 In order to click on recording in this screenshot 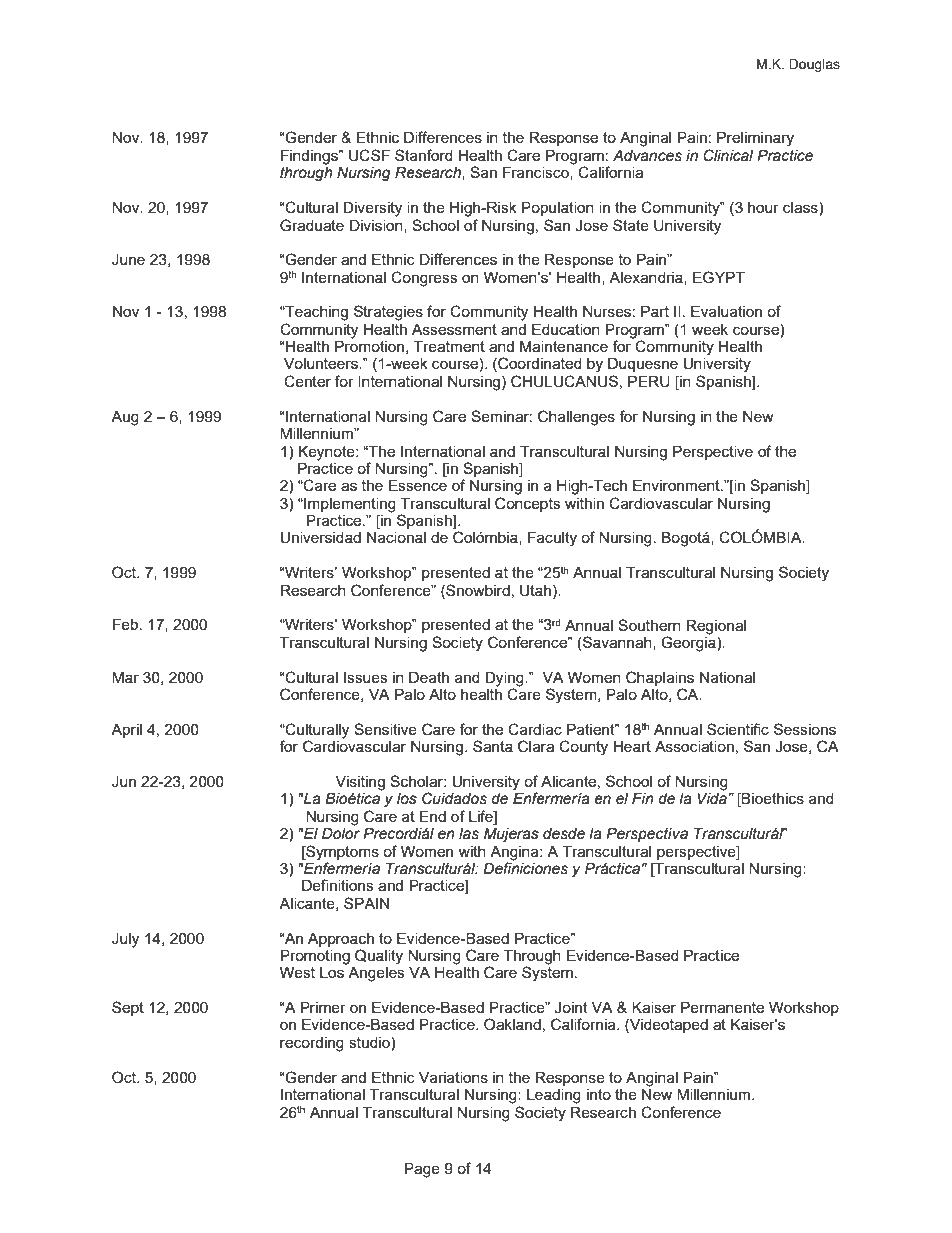, I will do `click(312, 1044)`.
